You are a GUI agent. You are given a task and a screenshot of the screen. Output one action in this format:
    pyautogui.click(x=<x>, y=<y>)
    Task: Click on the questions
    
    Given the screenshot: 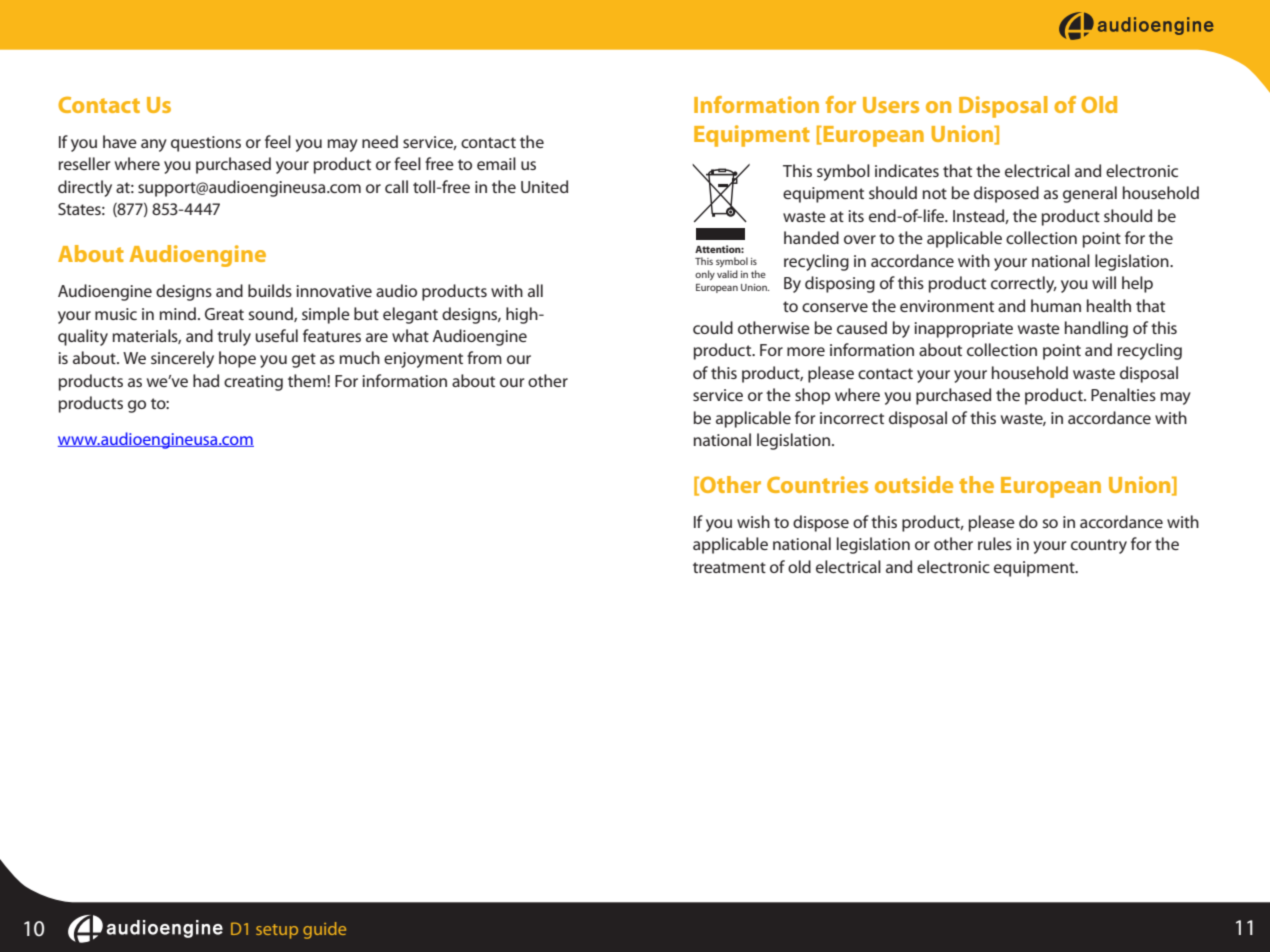 What is the action you would take?
    pyautogui.click(x=206, y=144)
